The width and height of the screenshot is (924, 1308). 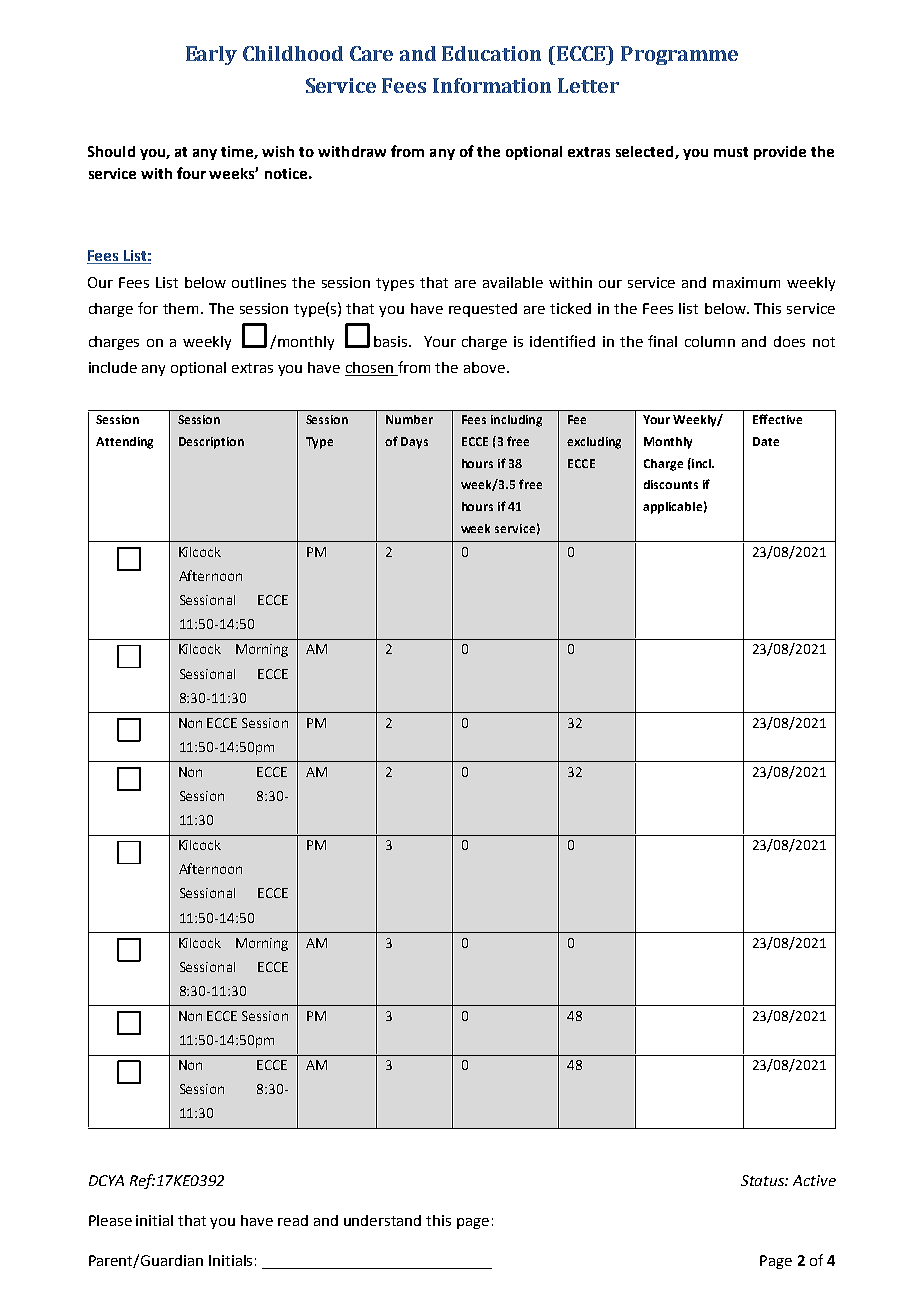 I want to click on Information, so click(x=492, y=85).
